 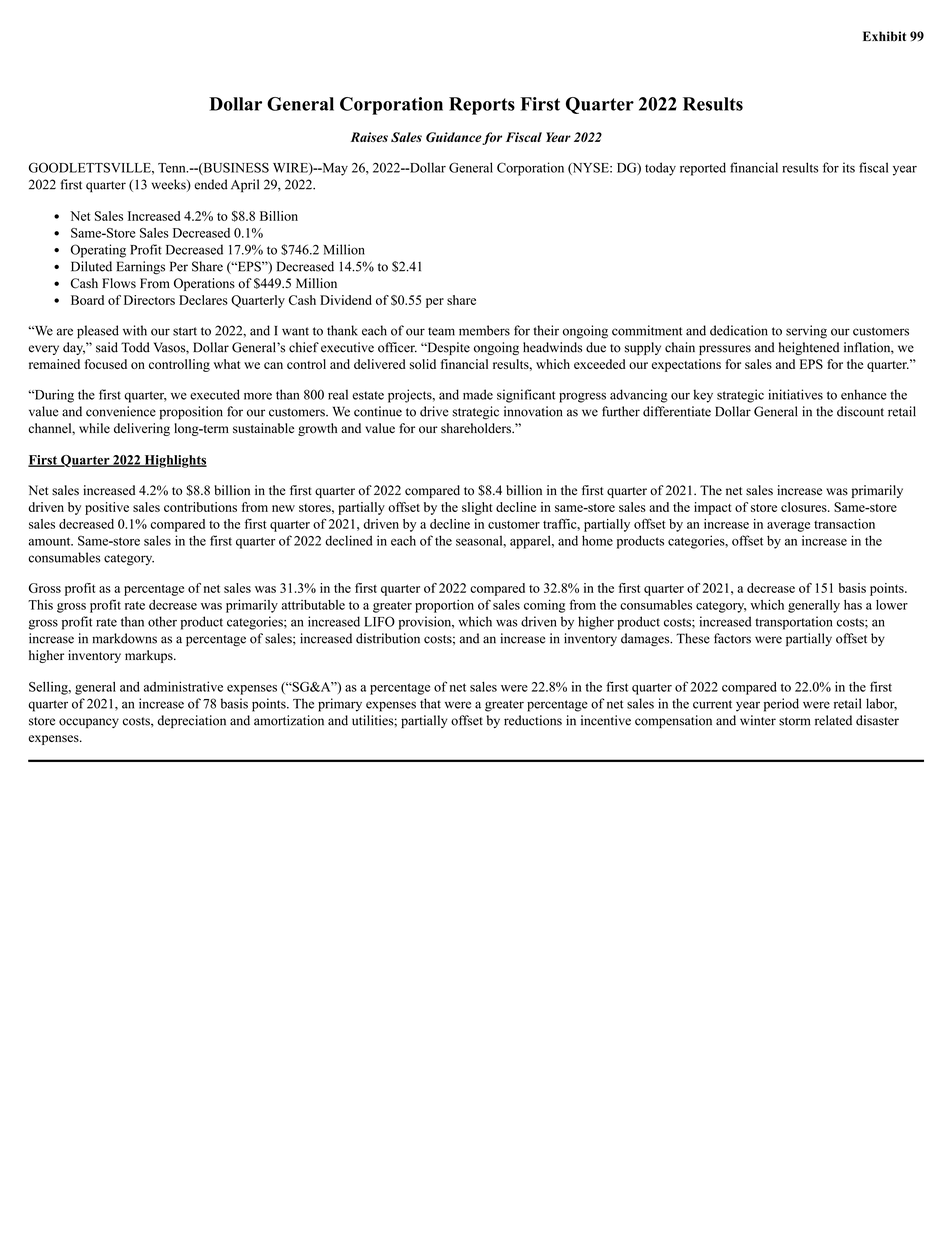 What do you see at coordinates (805, 507) in the page?
I see `closures` at bounding box center [805, 507].
